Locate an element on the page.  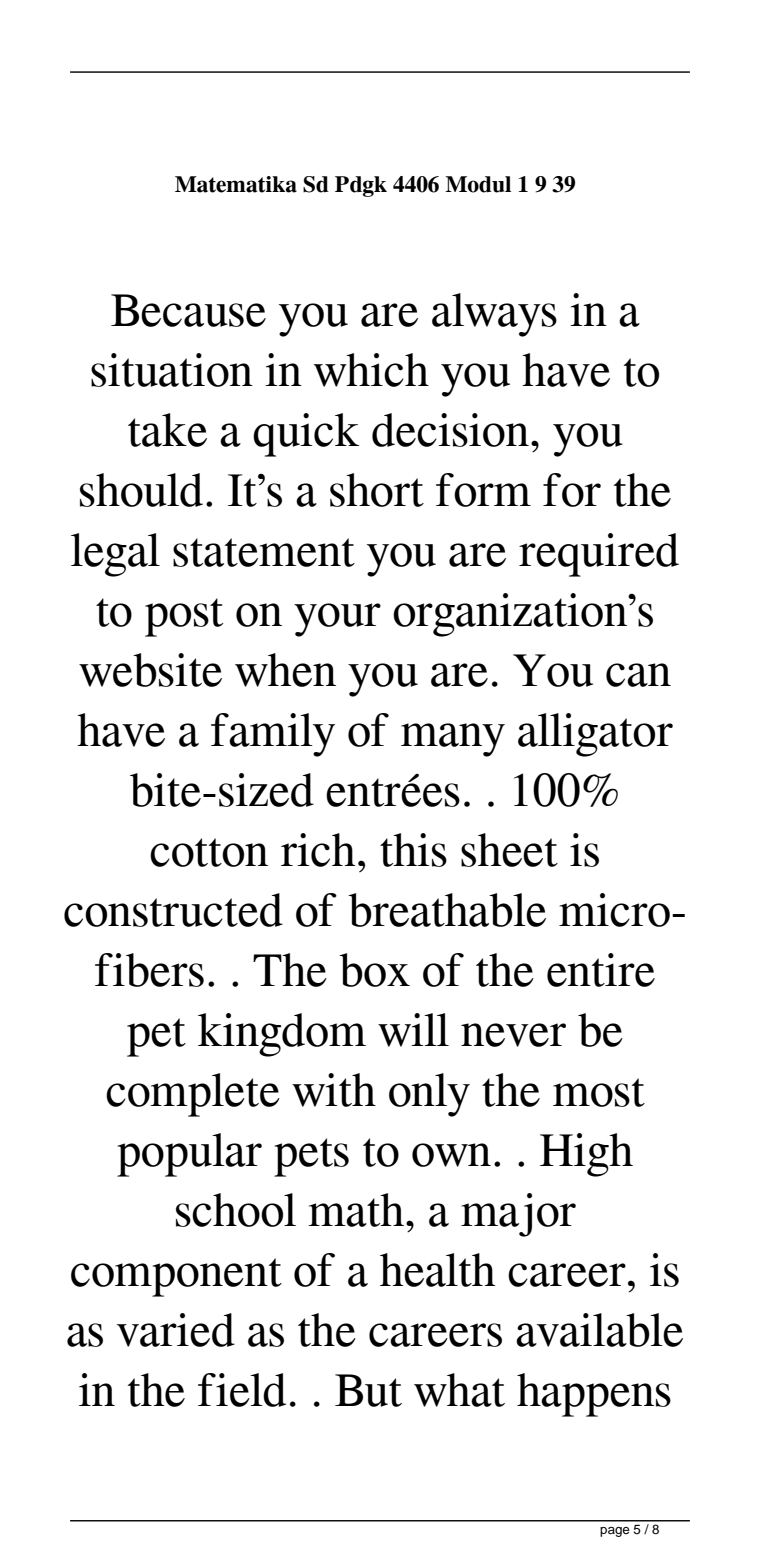
always is located at coordinates (494, 315).
